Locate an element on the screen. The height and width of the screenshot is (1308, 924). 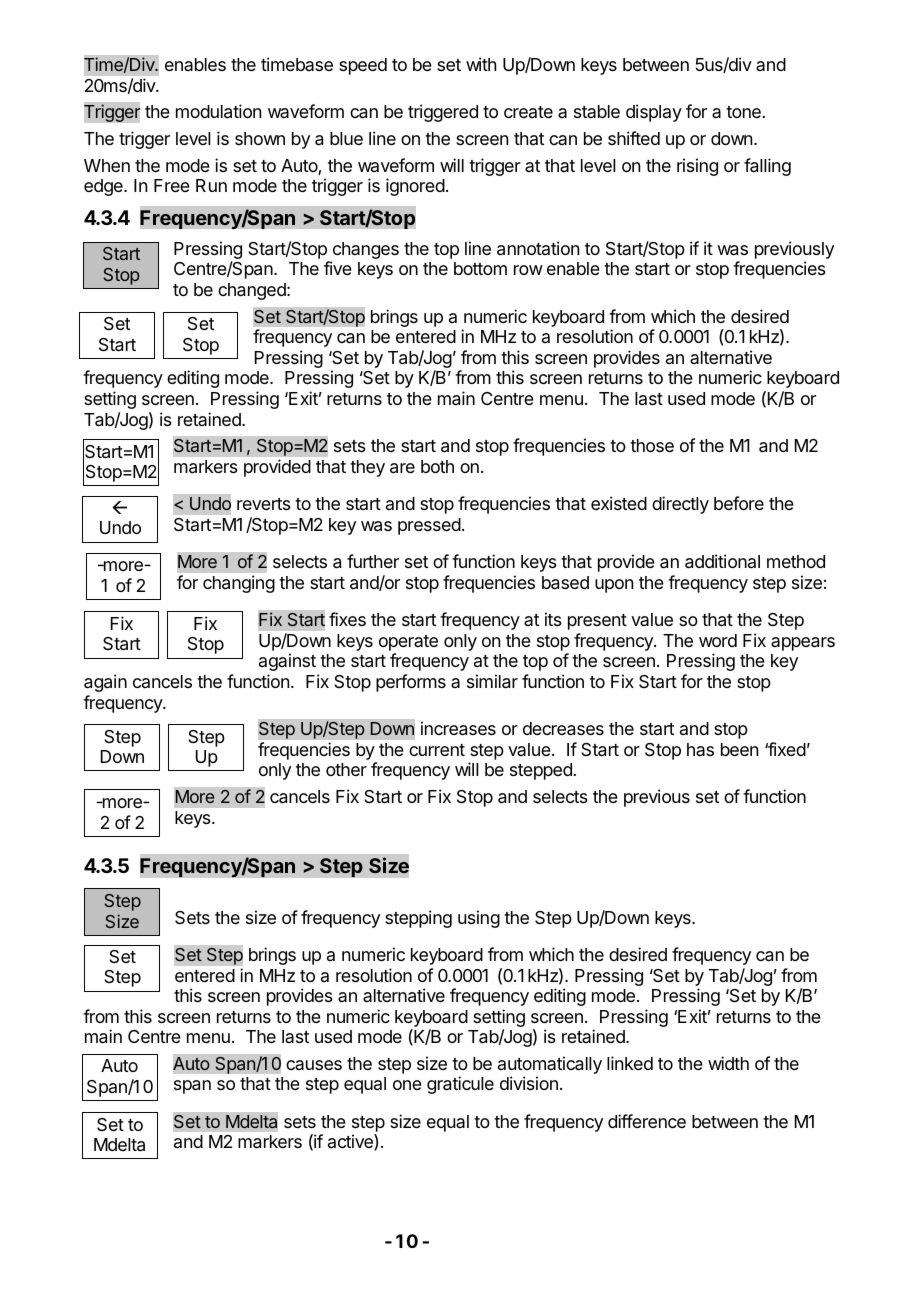
with is located at coordinates (481, 64).
